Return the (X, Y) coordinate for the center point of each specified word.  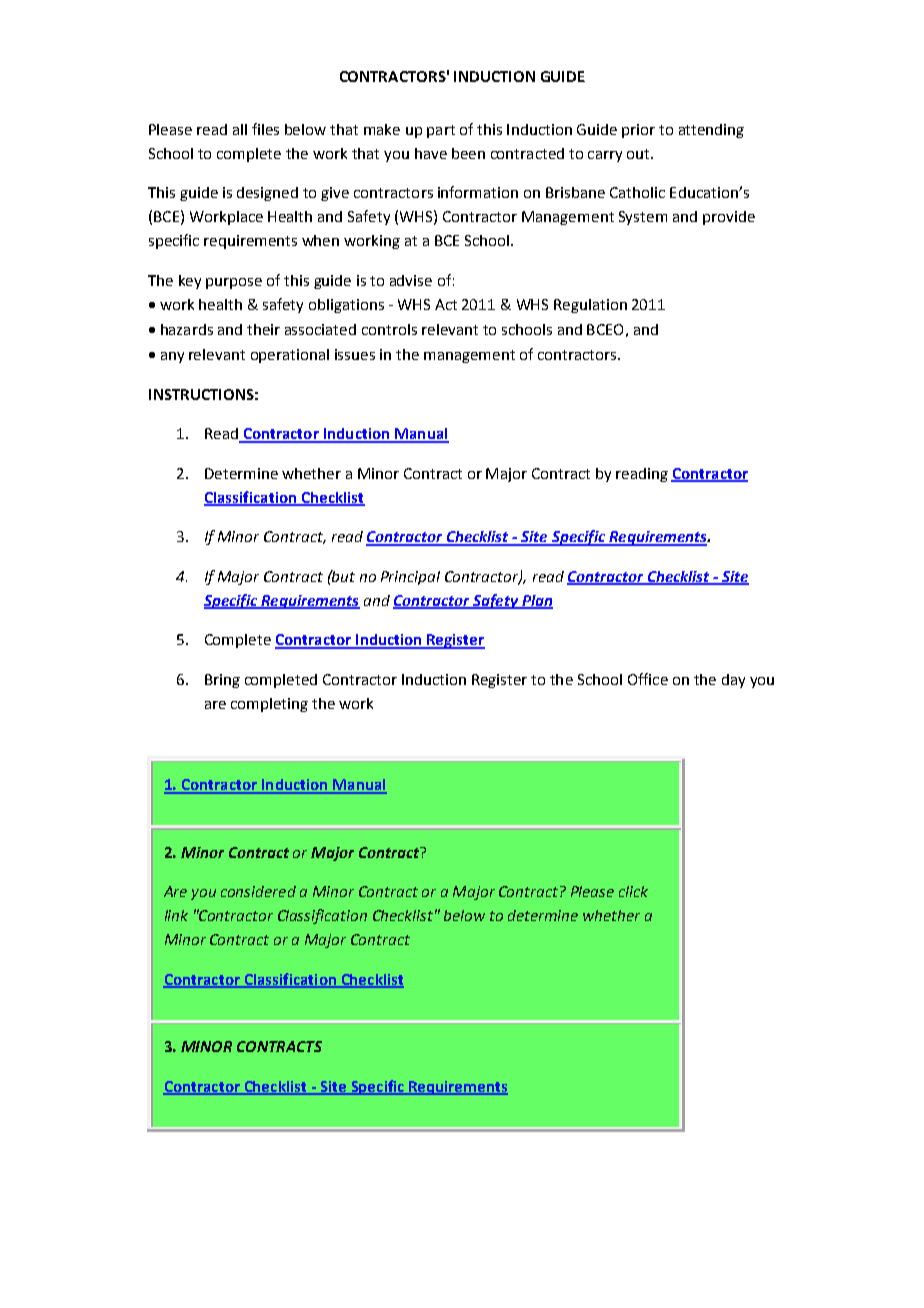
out (639, 154)
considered (258, 891)
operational (290, 356)
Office (648, 679)
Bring (222, 681)
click (633, 891)
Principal (410, 578)
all (240, 129)
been (468, 153)
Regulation (590, 306)
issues (355, 354)
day (733, 681)
